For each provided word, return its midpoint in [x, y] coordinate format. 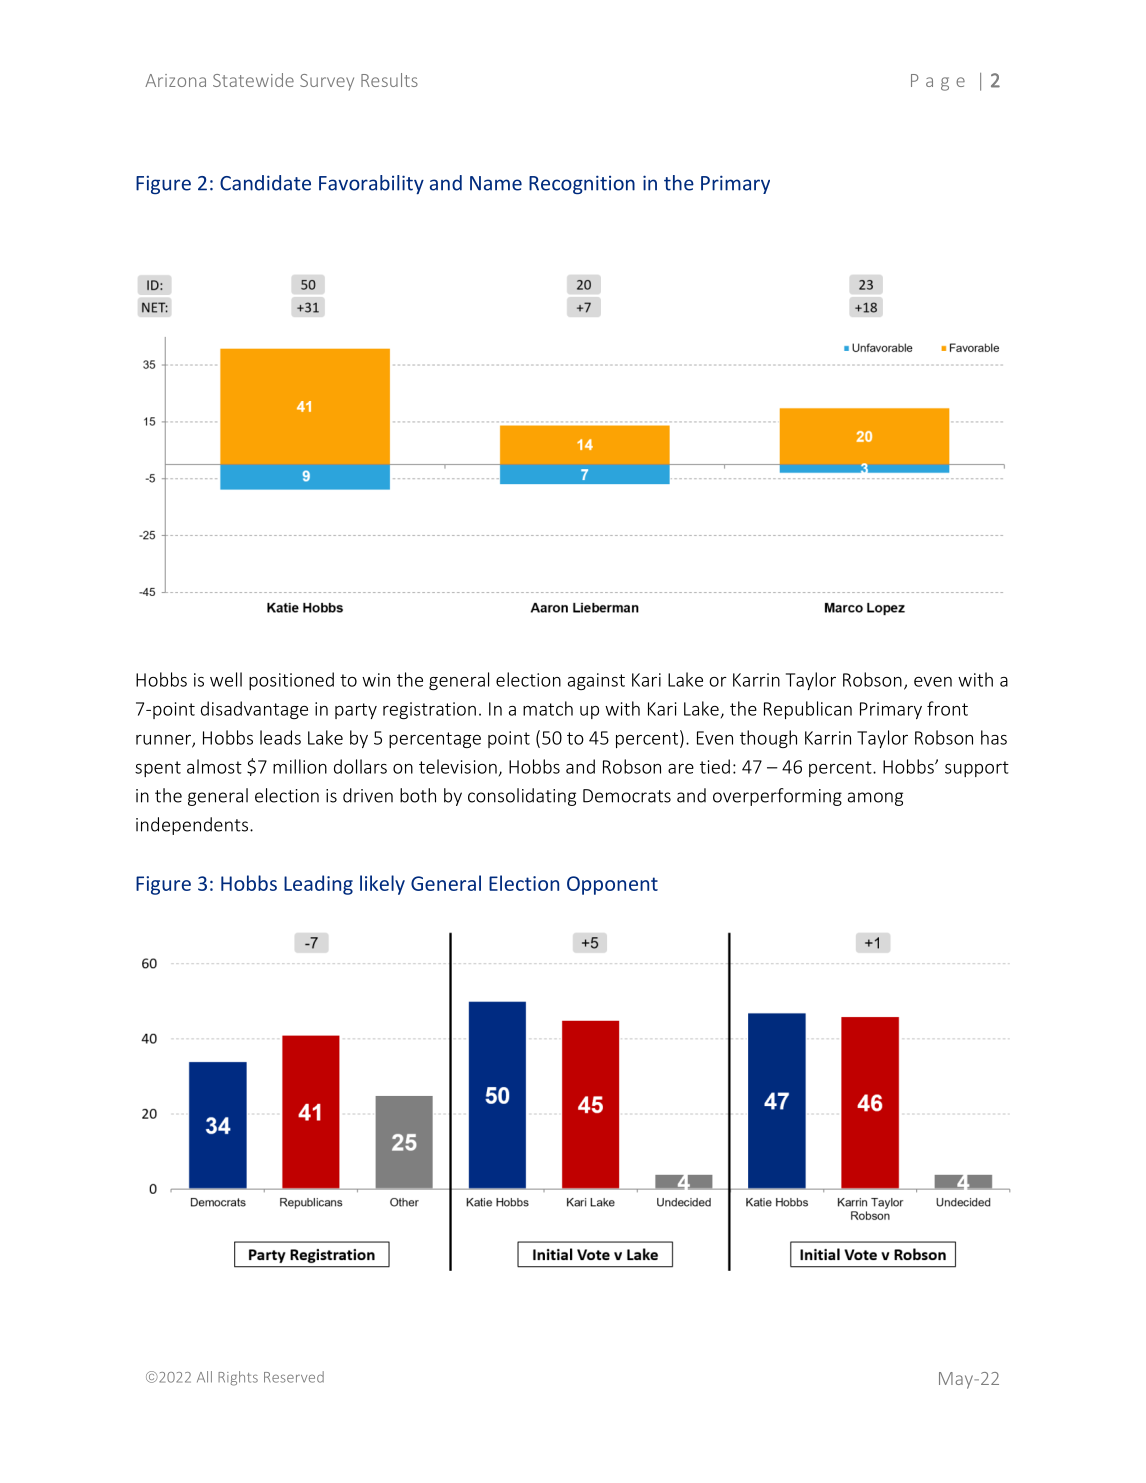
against [596, 681]
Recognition [582, 184]
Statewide [253, 80]
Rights [238, 1378]
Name [496, 183]
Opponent [612, 885]
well [226, 679]
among [875, 799]
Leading [318, 885]
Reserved [294, 1377]
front [947, 708]
